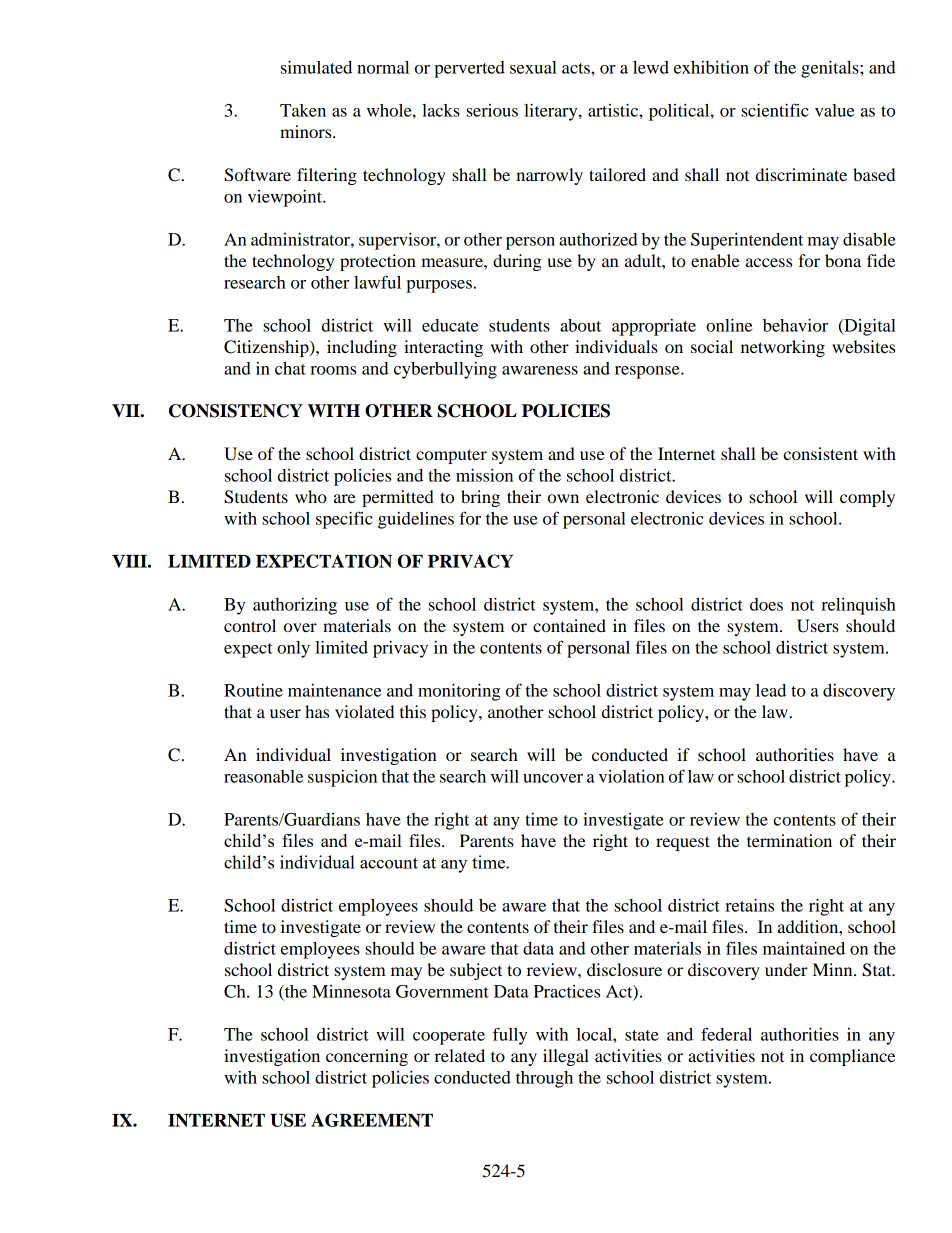  Describe the element at coordinates (569, 625) in the screenshot. I see `contained` at that location.
